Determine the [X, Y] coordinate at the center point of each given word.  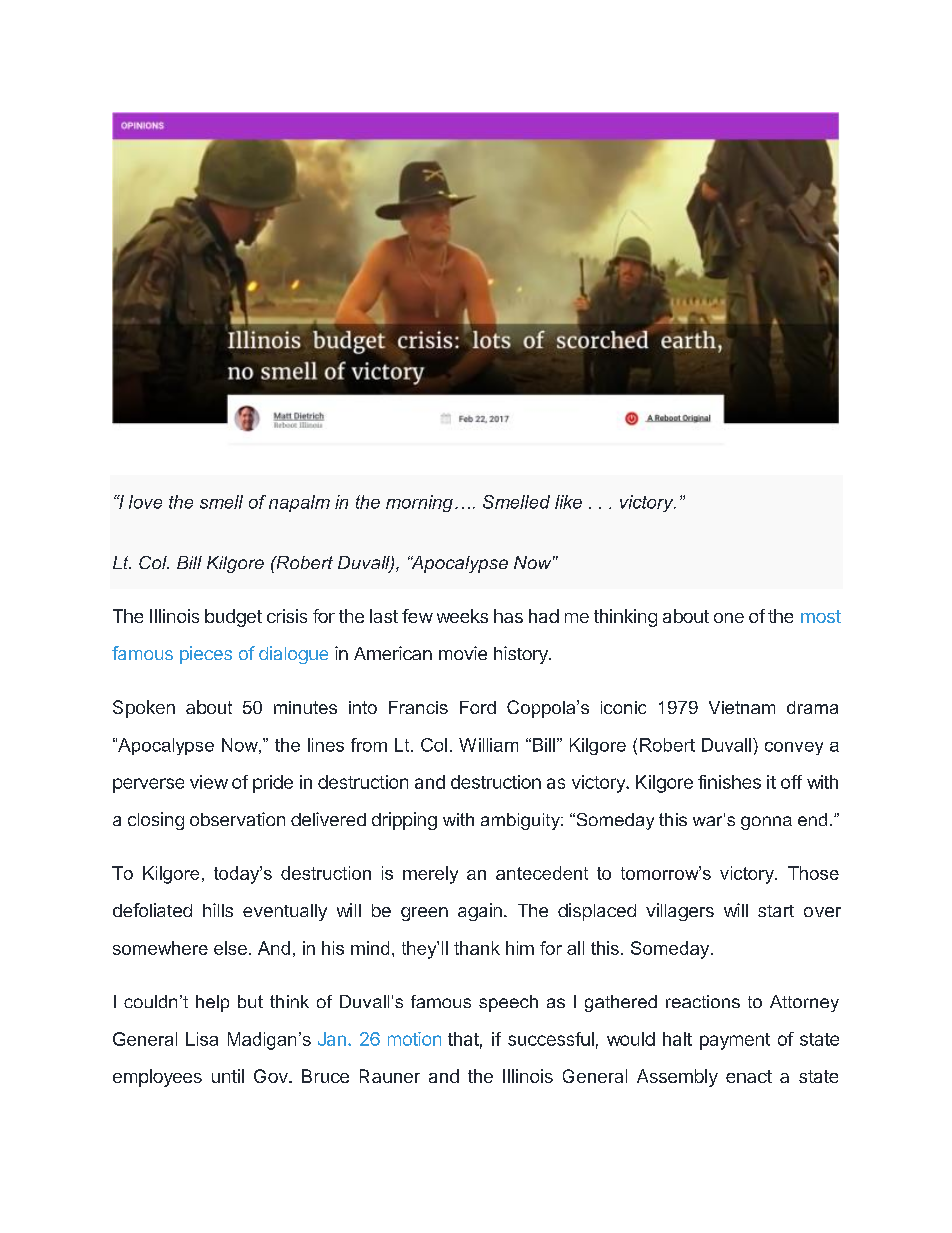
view [209, 782]
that [465, 1040]
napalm [299, 503]
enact [749, 1076]
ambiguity [521, 821]
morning [419, 503]
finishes [729, 782]
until [228, 1076]
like [568, 502]
